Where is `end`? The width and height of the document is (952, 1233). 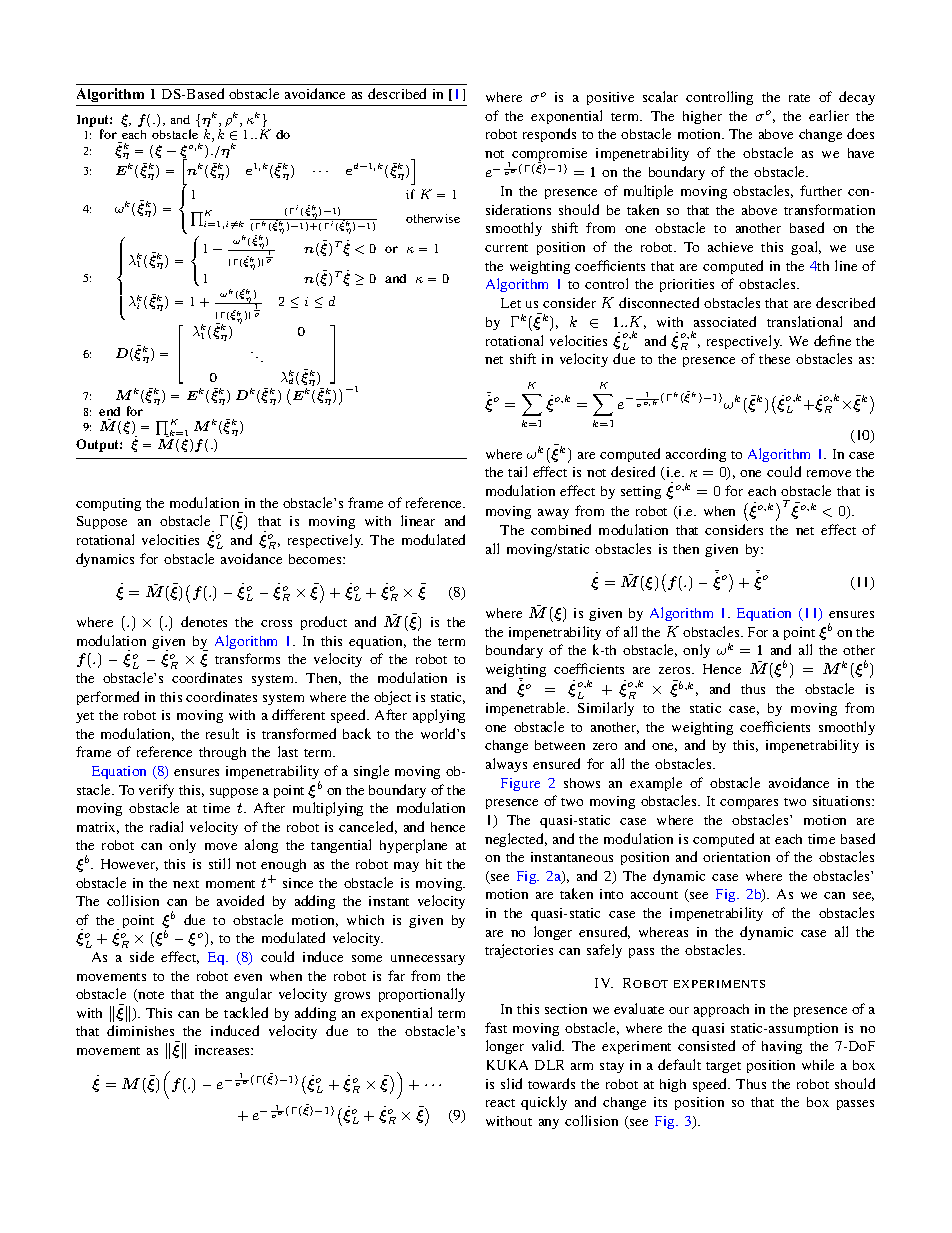
end is located at coordinates (109, 411).
